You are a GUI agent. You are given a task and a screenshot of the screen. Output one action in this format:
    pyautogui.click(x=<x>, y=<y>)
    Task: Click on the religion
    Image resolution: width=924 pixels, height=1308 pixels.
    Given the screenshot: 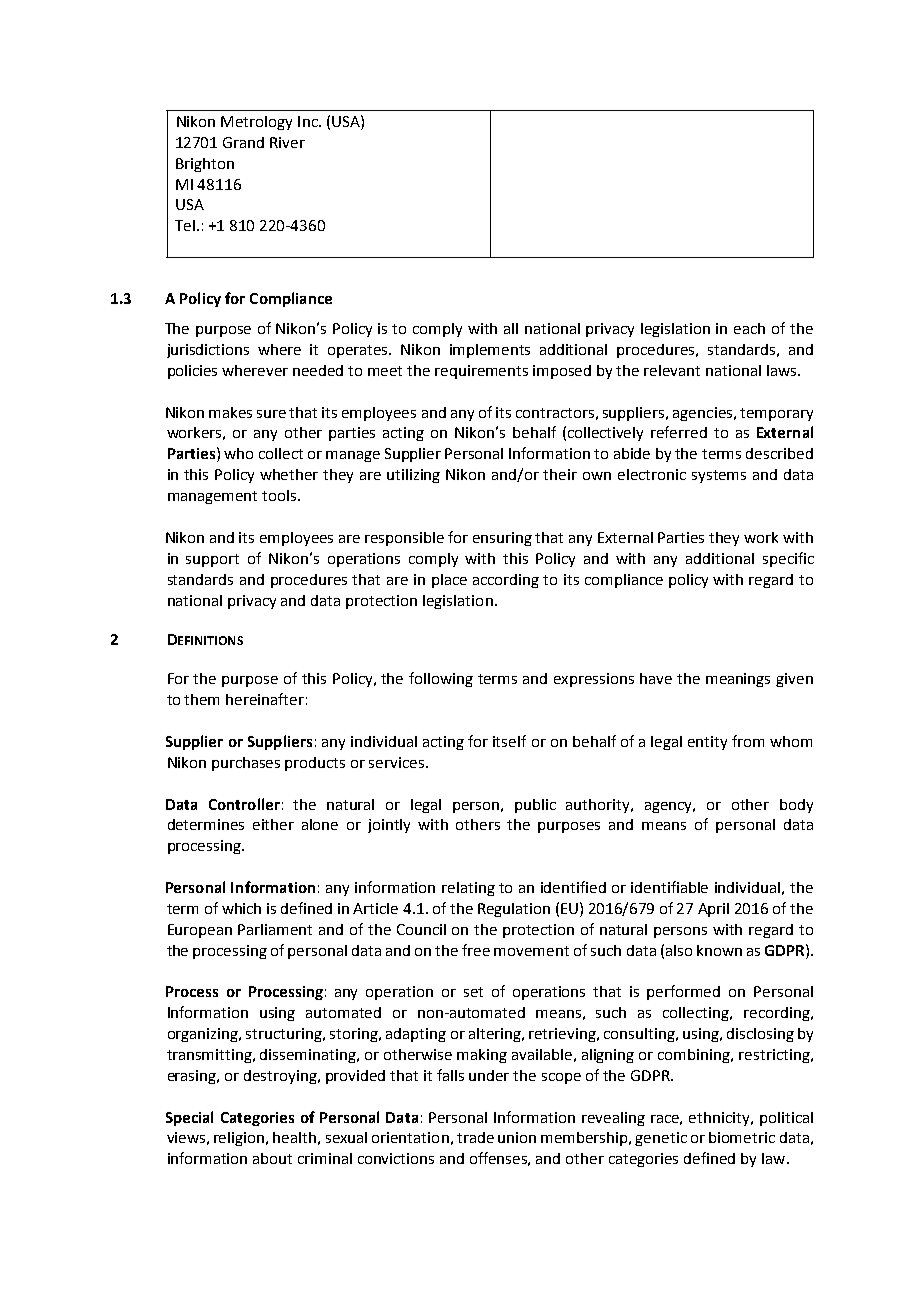 What is the action you would take?
    pyautogui.click(x=240, y=1139)
